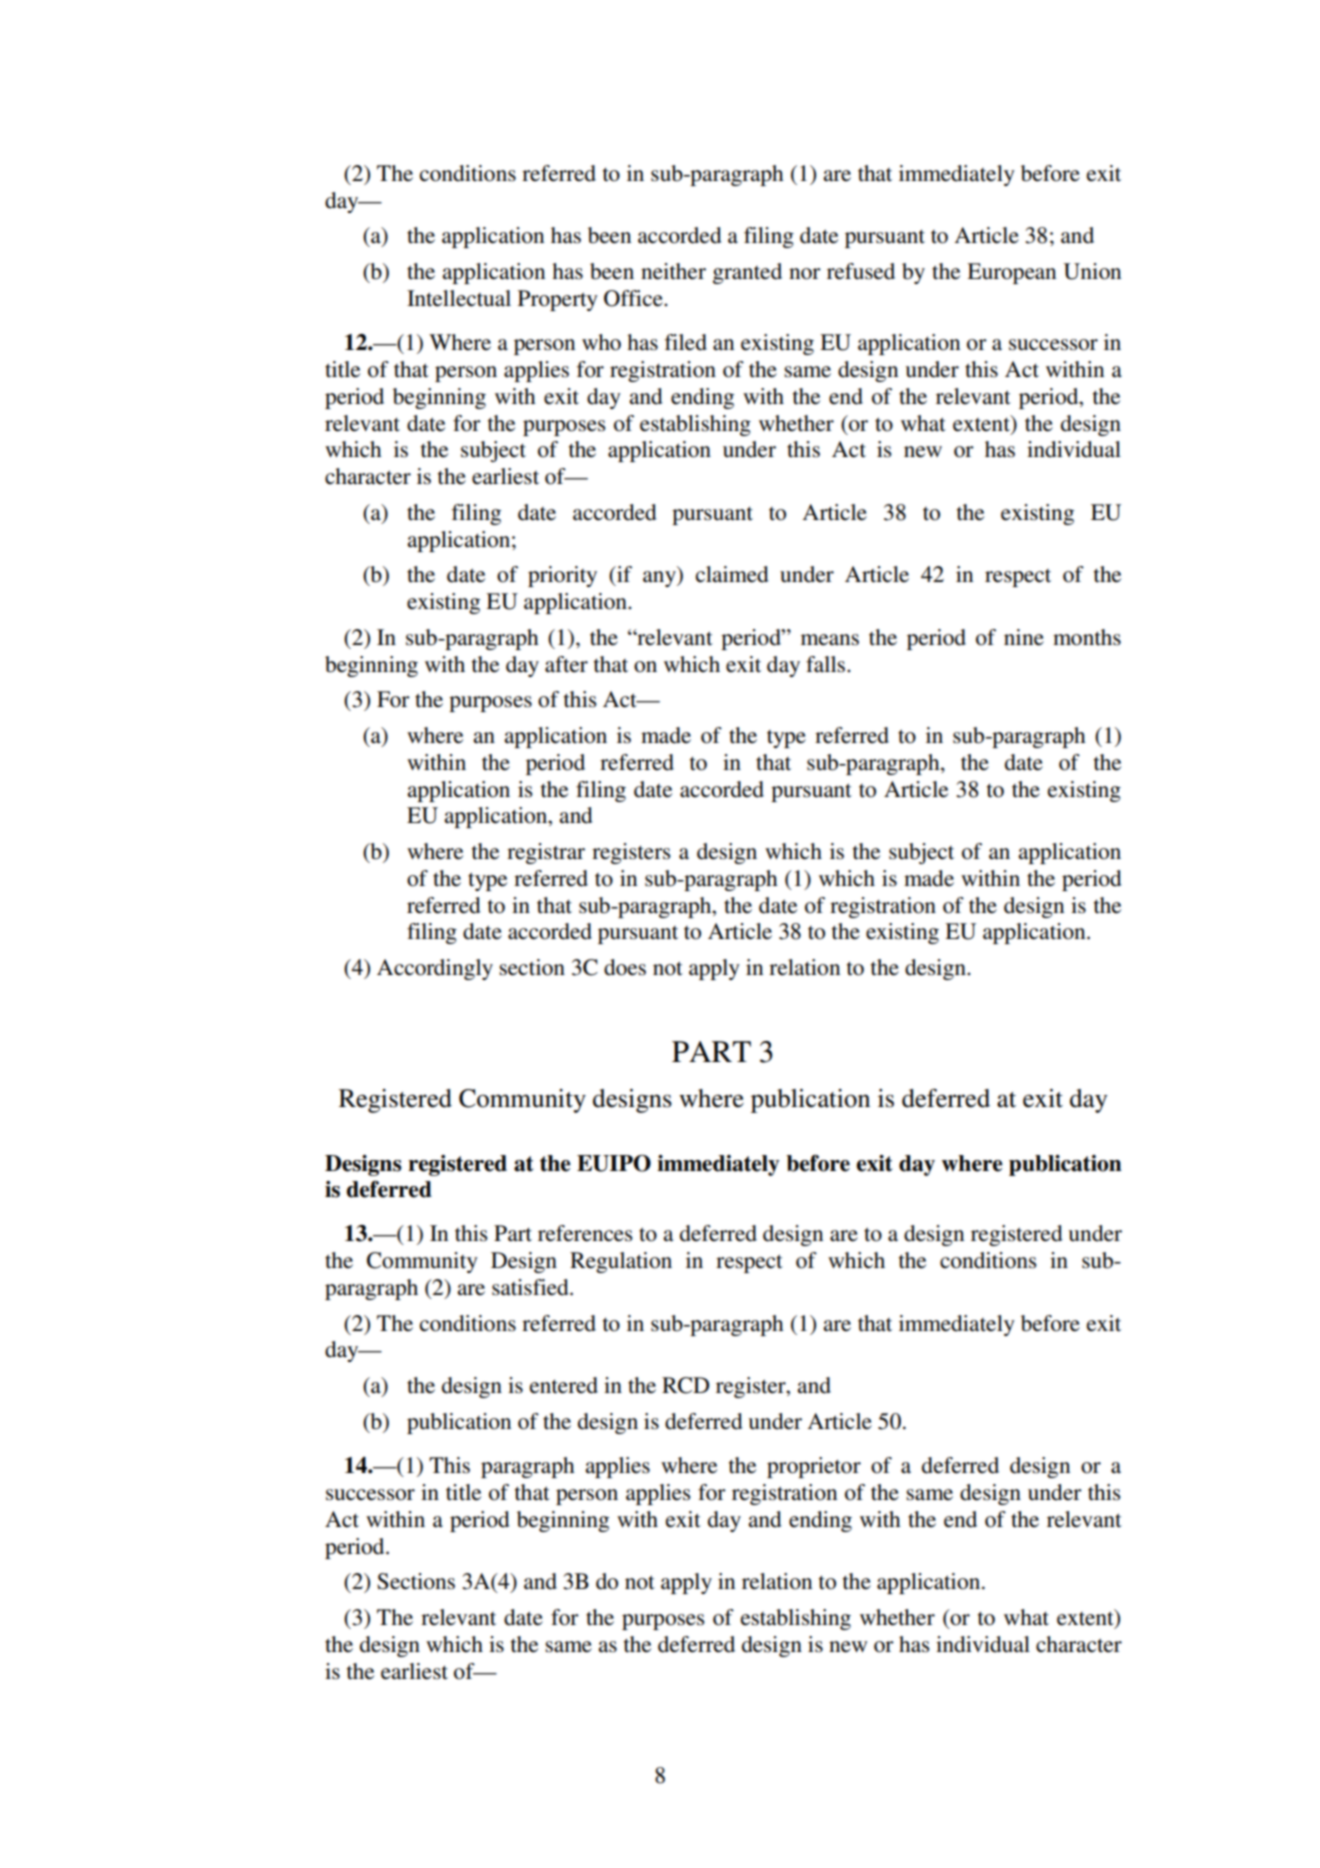  Describe the element at coordinates (814, 1467) in the document. I see `proprietor` at that location.
